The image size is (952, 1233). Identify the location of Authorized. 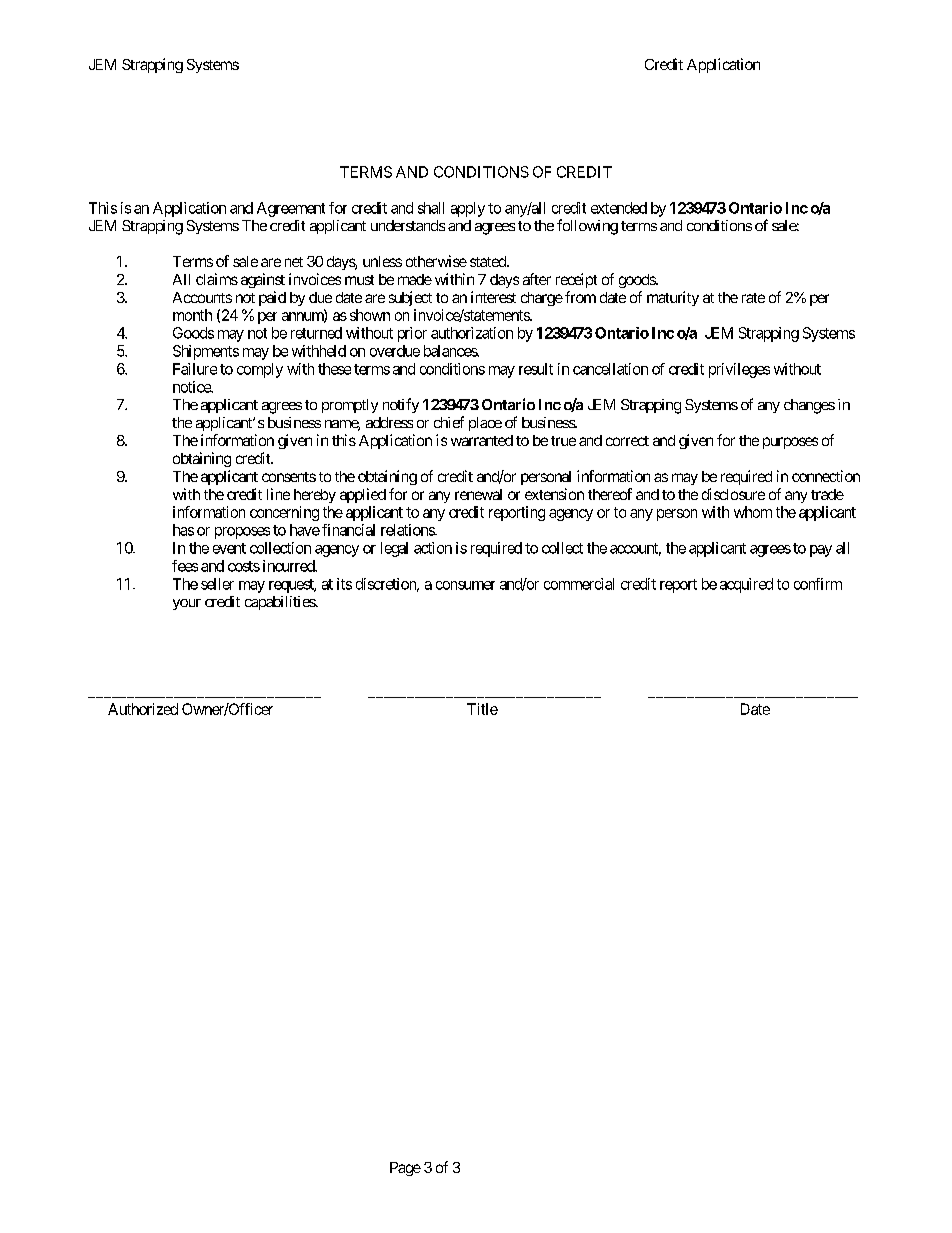
(143, 709).
